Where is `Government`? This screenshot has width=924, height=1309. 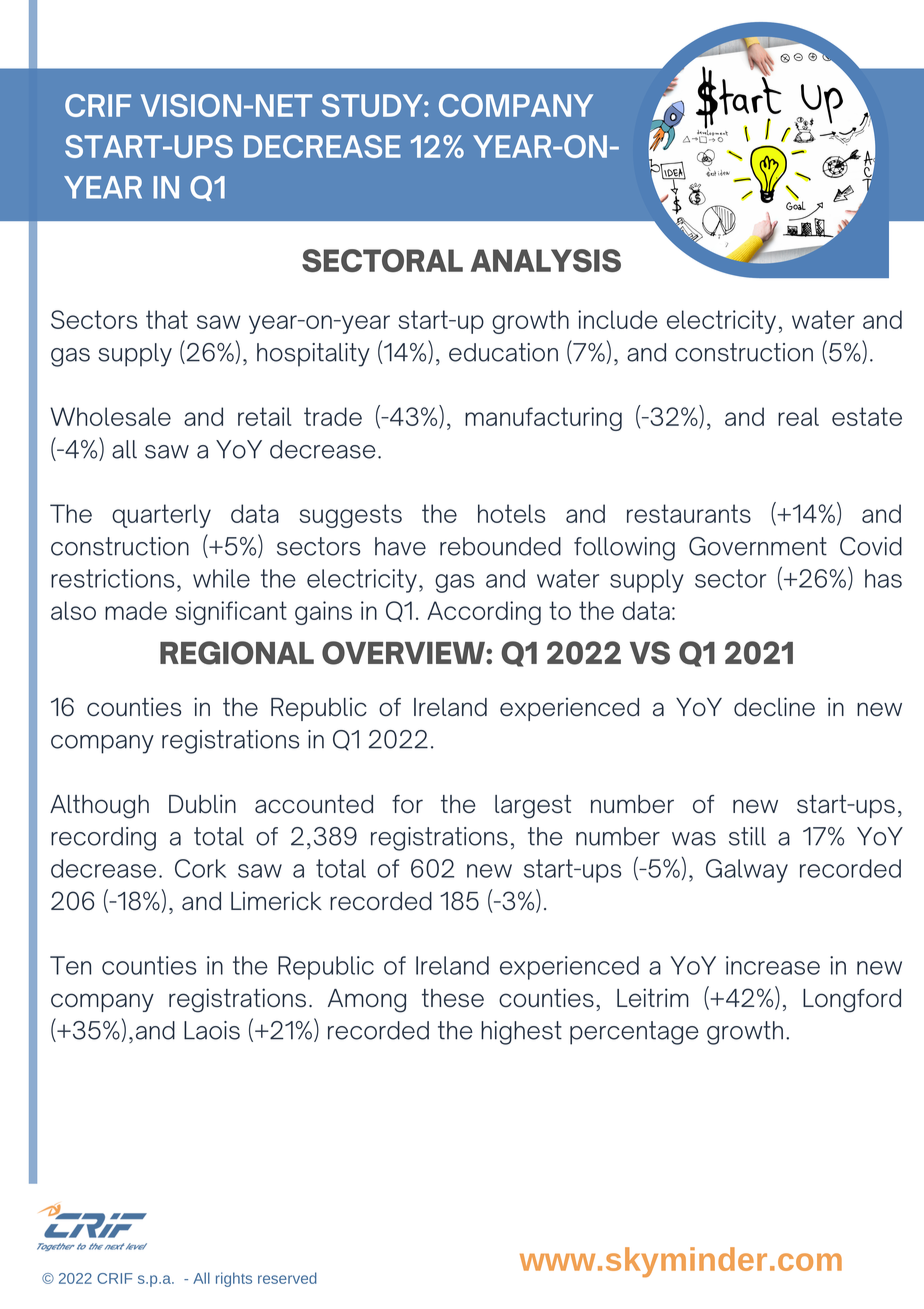
Government is located at coordinates (758, 546).
